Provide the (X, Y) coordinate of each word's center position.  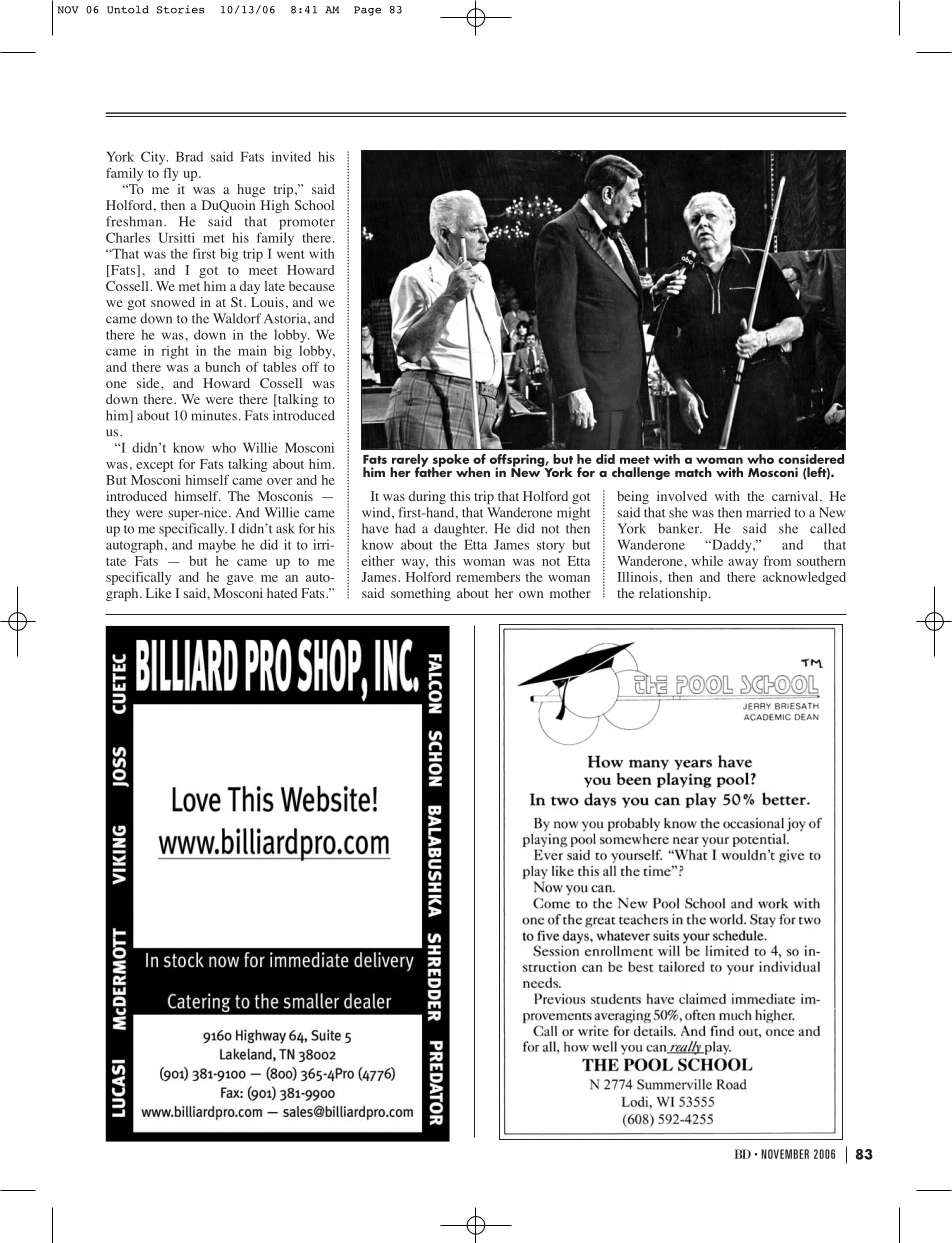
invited (291, 156)
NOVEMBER (785, 1154)
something (421, 594)
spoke (451, 461)
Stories (181, 9)
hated (282, 593)
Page (367, 11)
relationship (673, 594)
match (693, 472)
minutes (214, 415)
